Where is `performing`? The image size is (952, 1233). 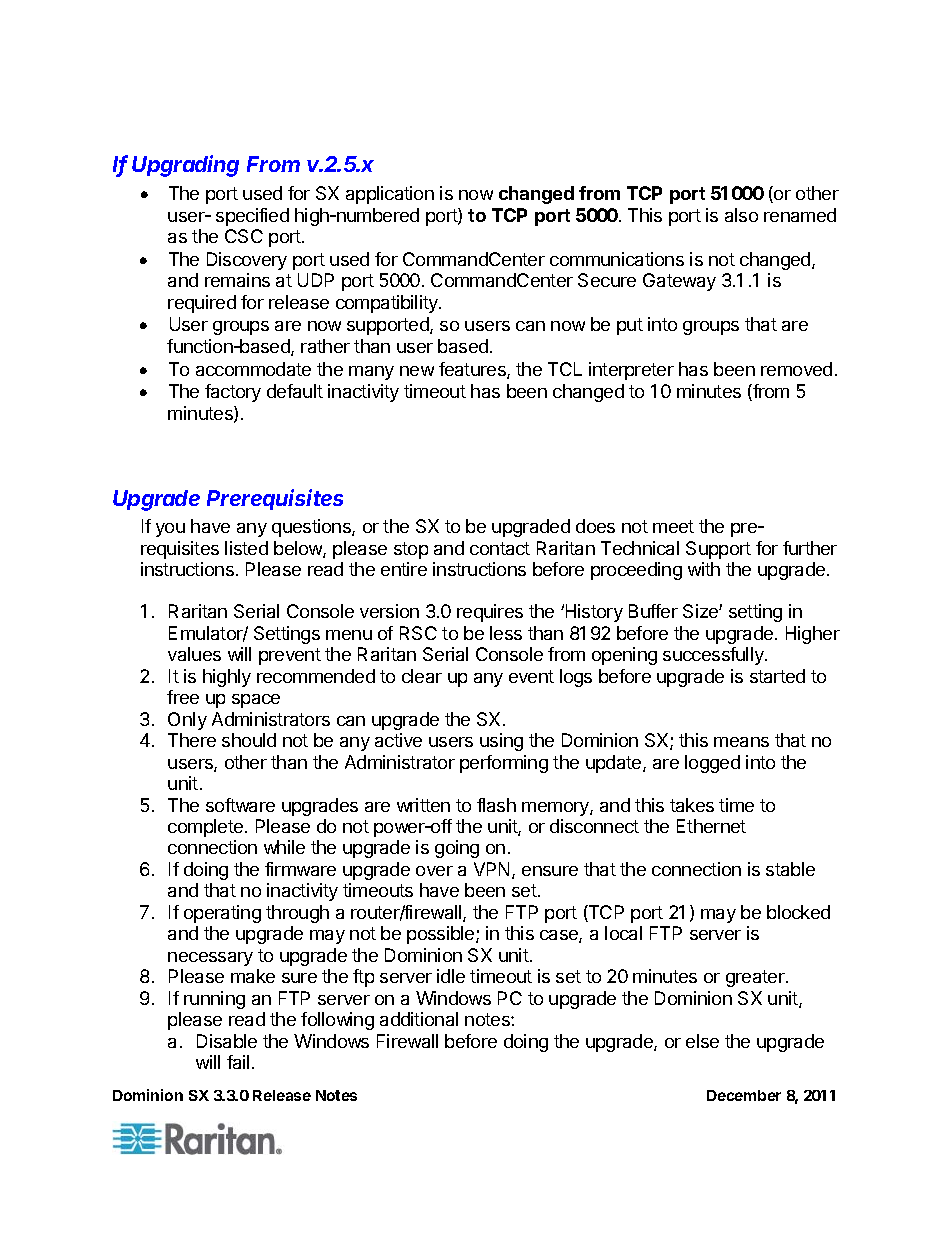
performing is located at coordinates (504, 764).
